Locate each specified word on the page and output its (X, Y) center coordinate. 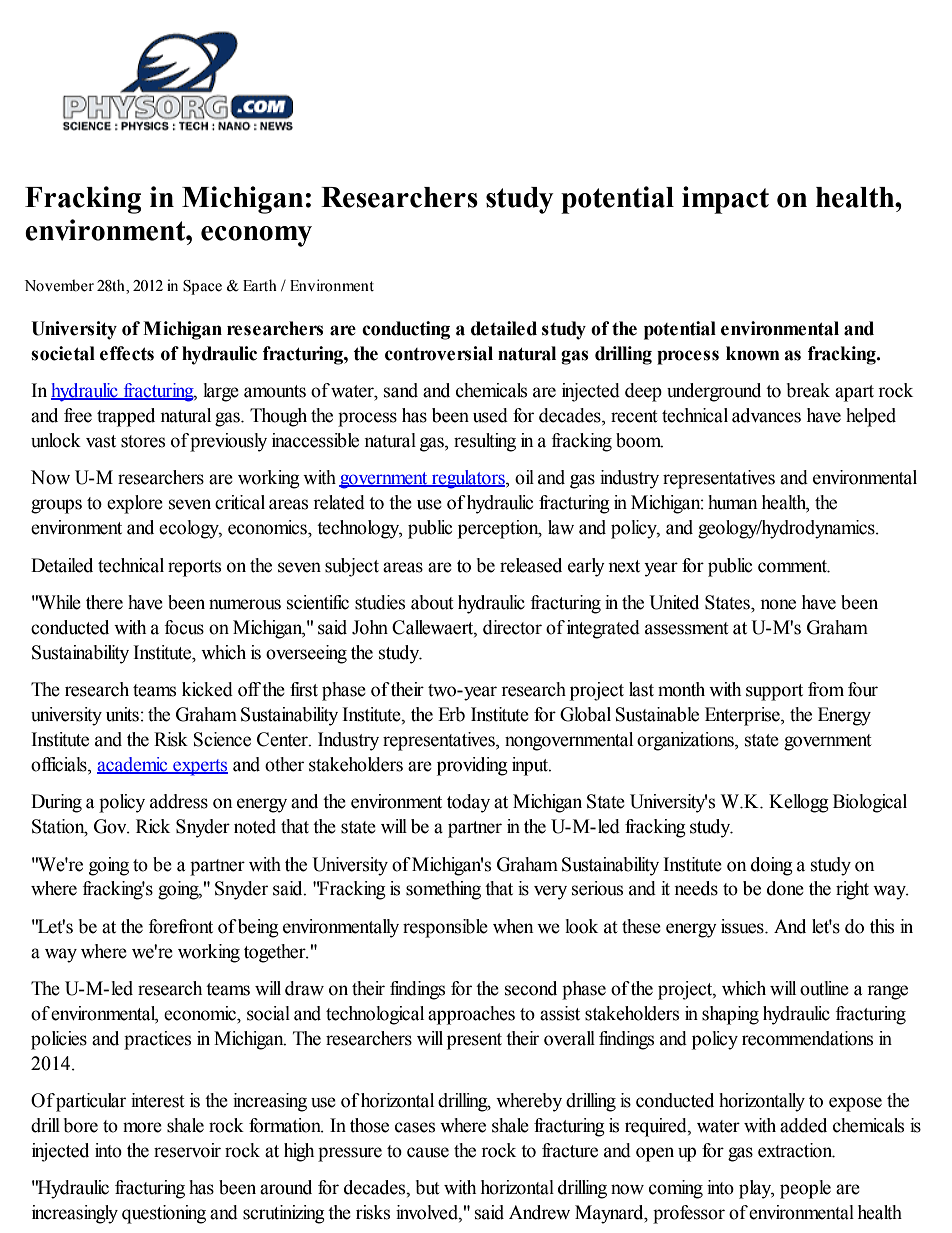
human (733, 502)
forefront (181, 926)
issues (743, 926)
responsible (445, 928)
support (774, 692)
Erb (451, 714)
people (805, 1189)
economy (256, 236)
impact (725, 200)
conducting (406, 330)
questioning (164, 1214)
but (428, 1187)
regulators (468, 479)
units (122, 714)
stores (143, 441)
